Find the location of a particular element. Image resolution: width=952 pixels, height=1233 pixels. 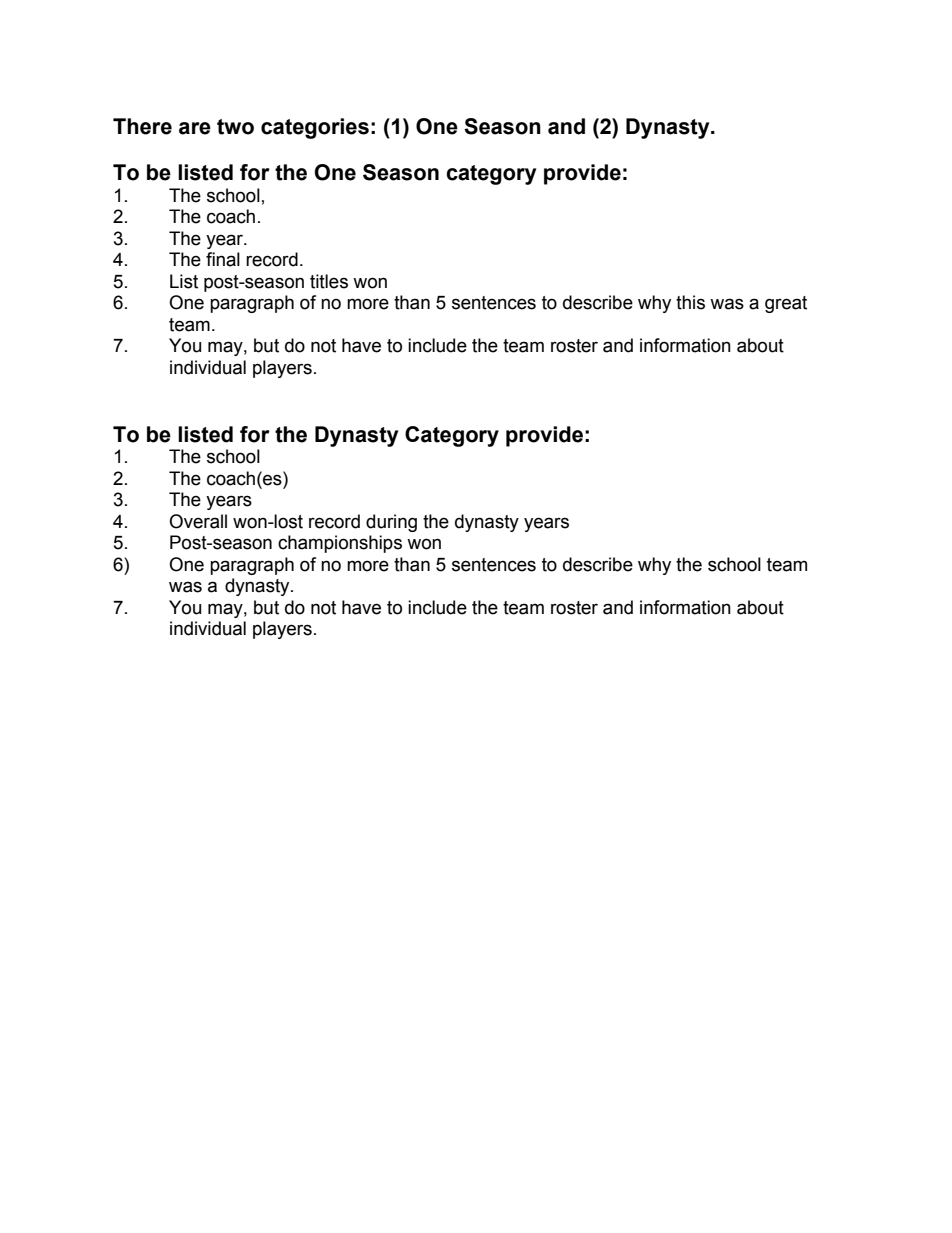

are is located at coordinates (195, 128).
